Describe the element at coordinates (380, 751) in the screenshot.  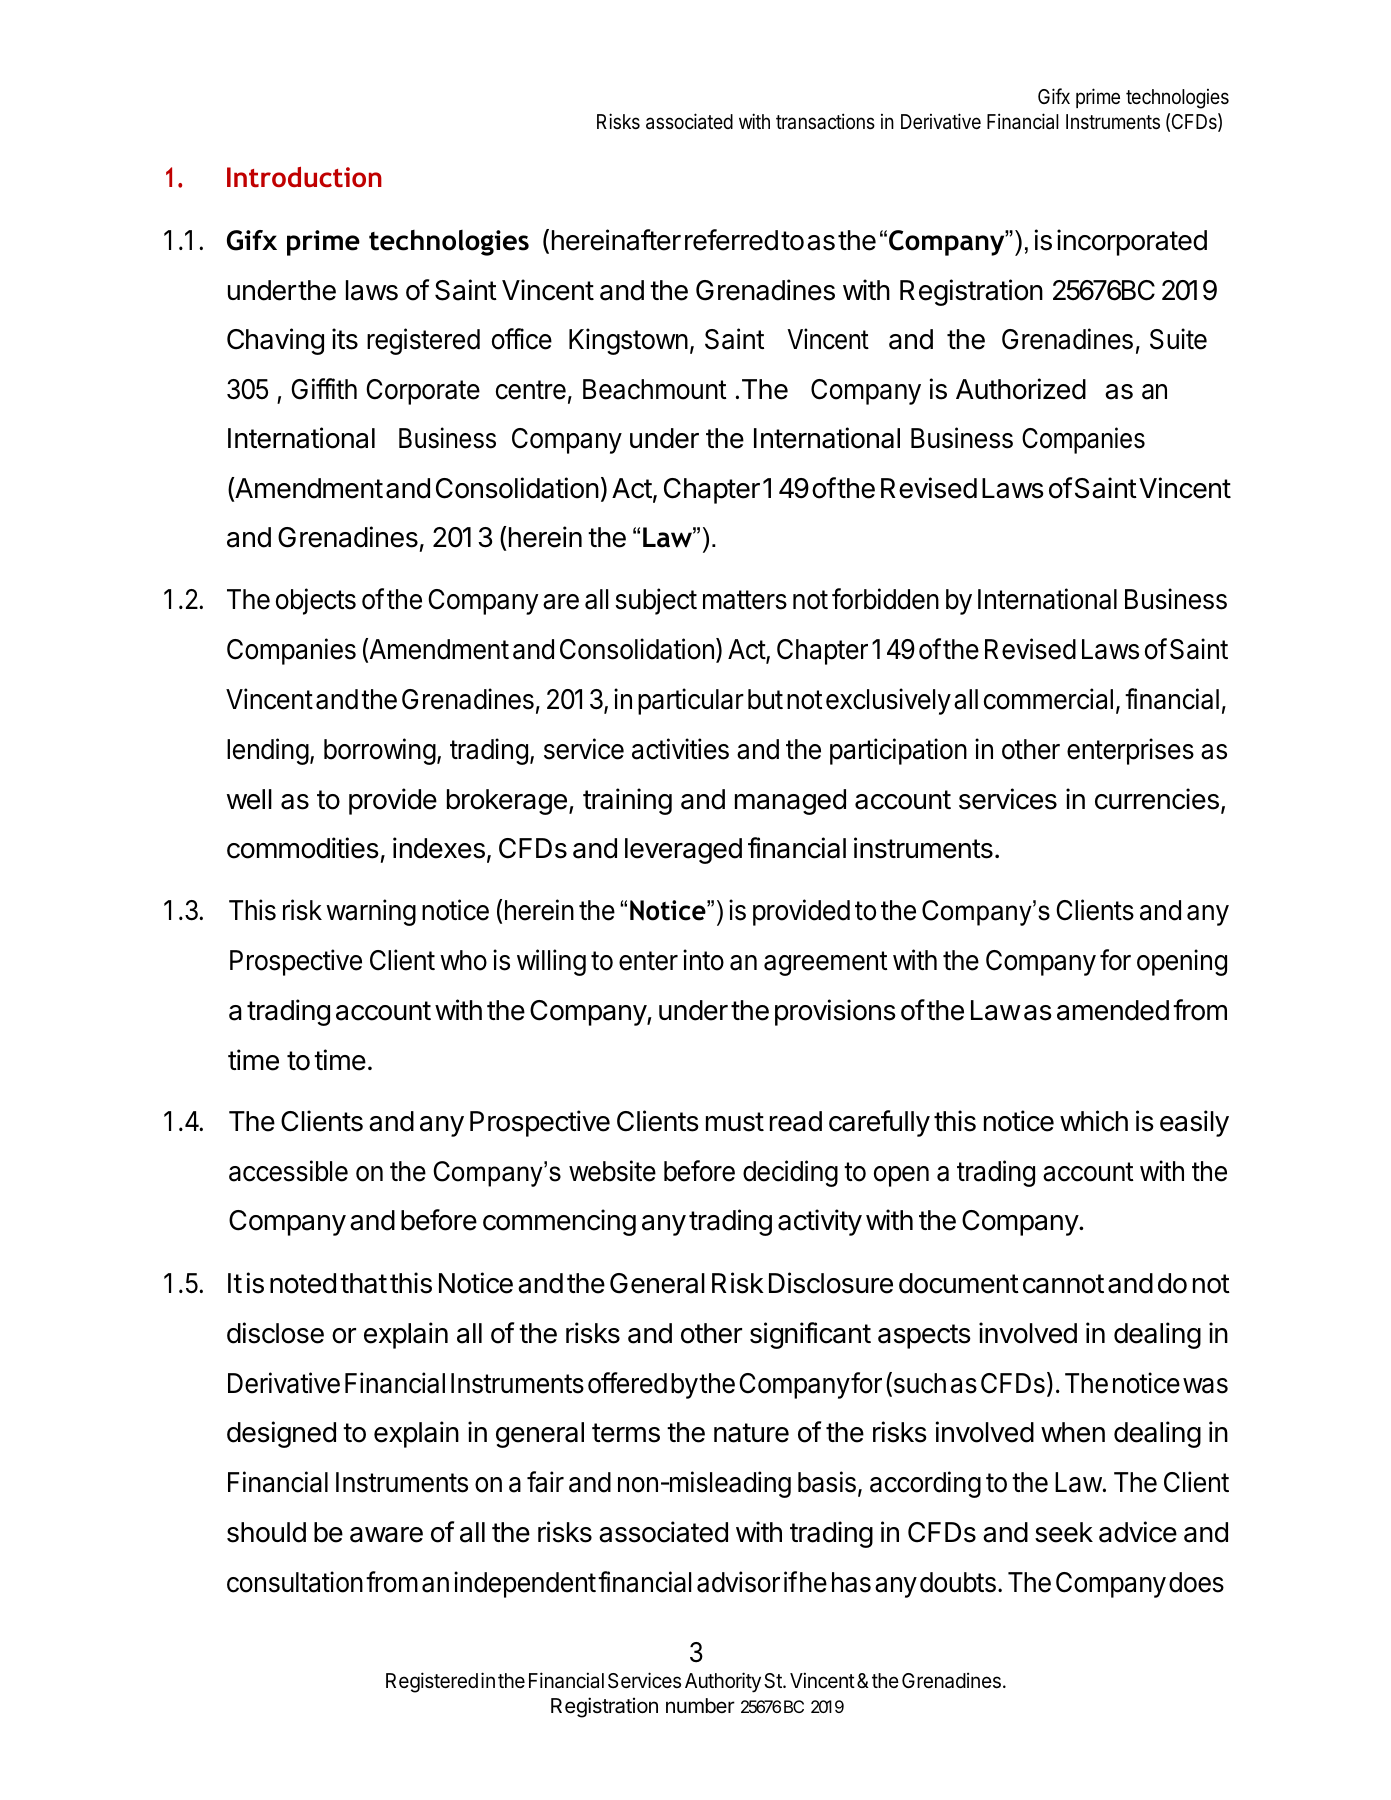
I see `borrowing` at that location.
